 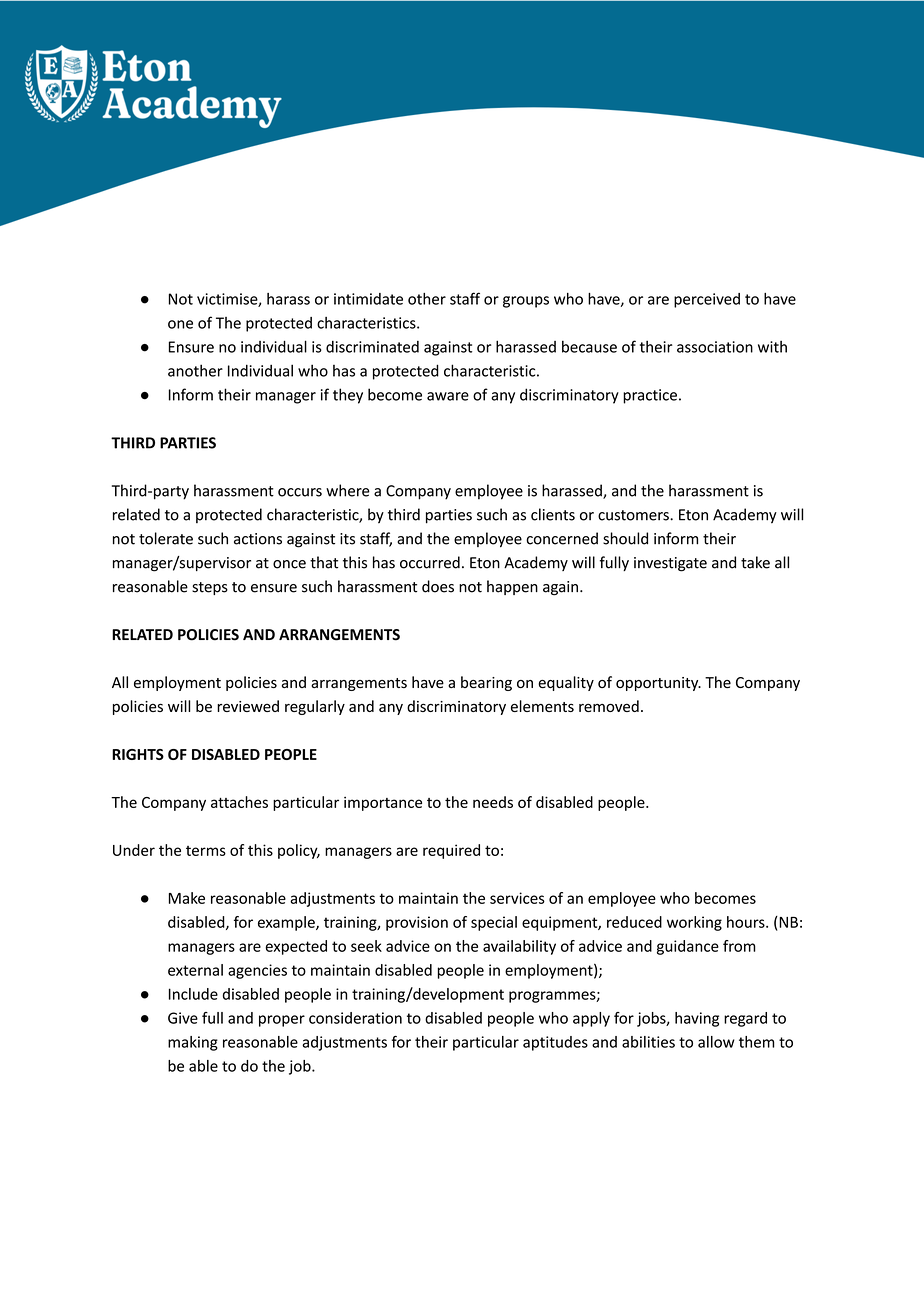 What do you see at coordinates (609, 706) in the page?
I see `removed` at bounding box center [609, 706].
